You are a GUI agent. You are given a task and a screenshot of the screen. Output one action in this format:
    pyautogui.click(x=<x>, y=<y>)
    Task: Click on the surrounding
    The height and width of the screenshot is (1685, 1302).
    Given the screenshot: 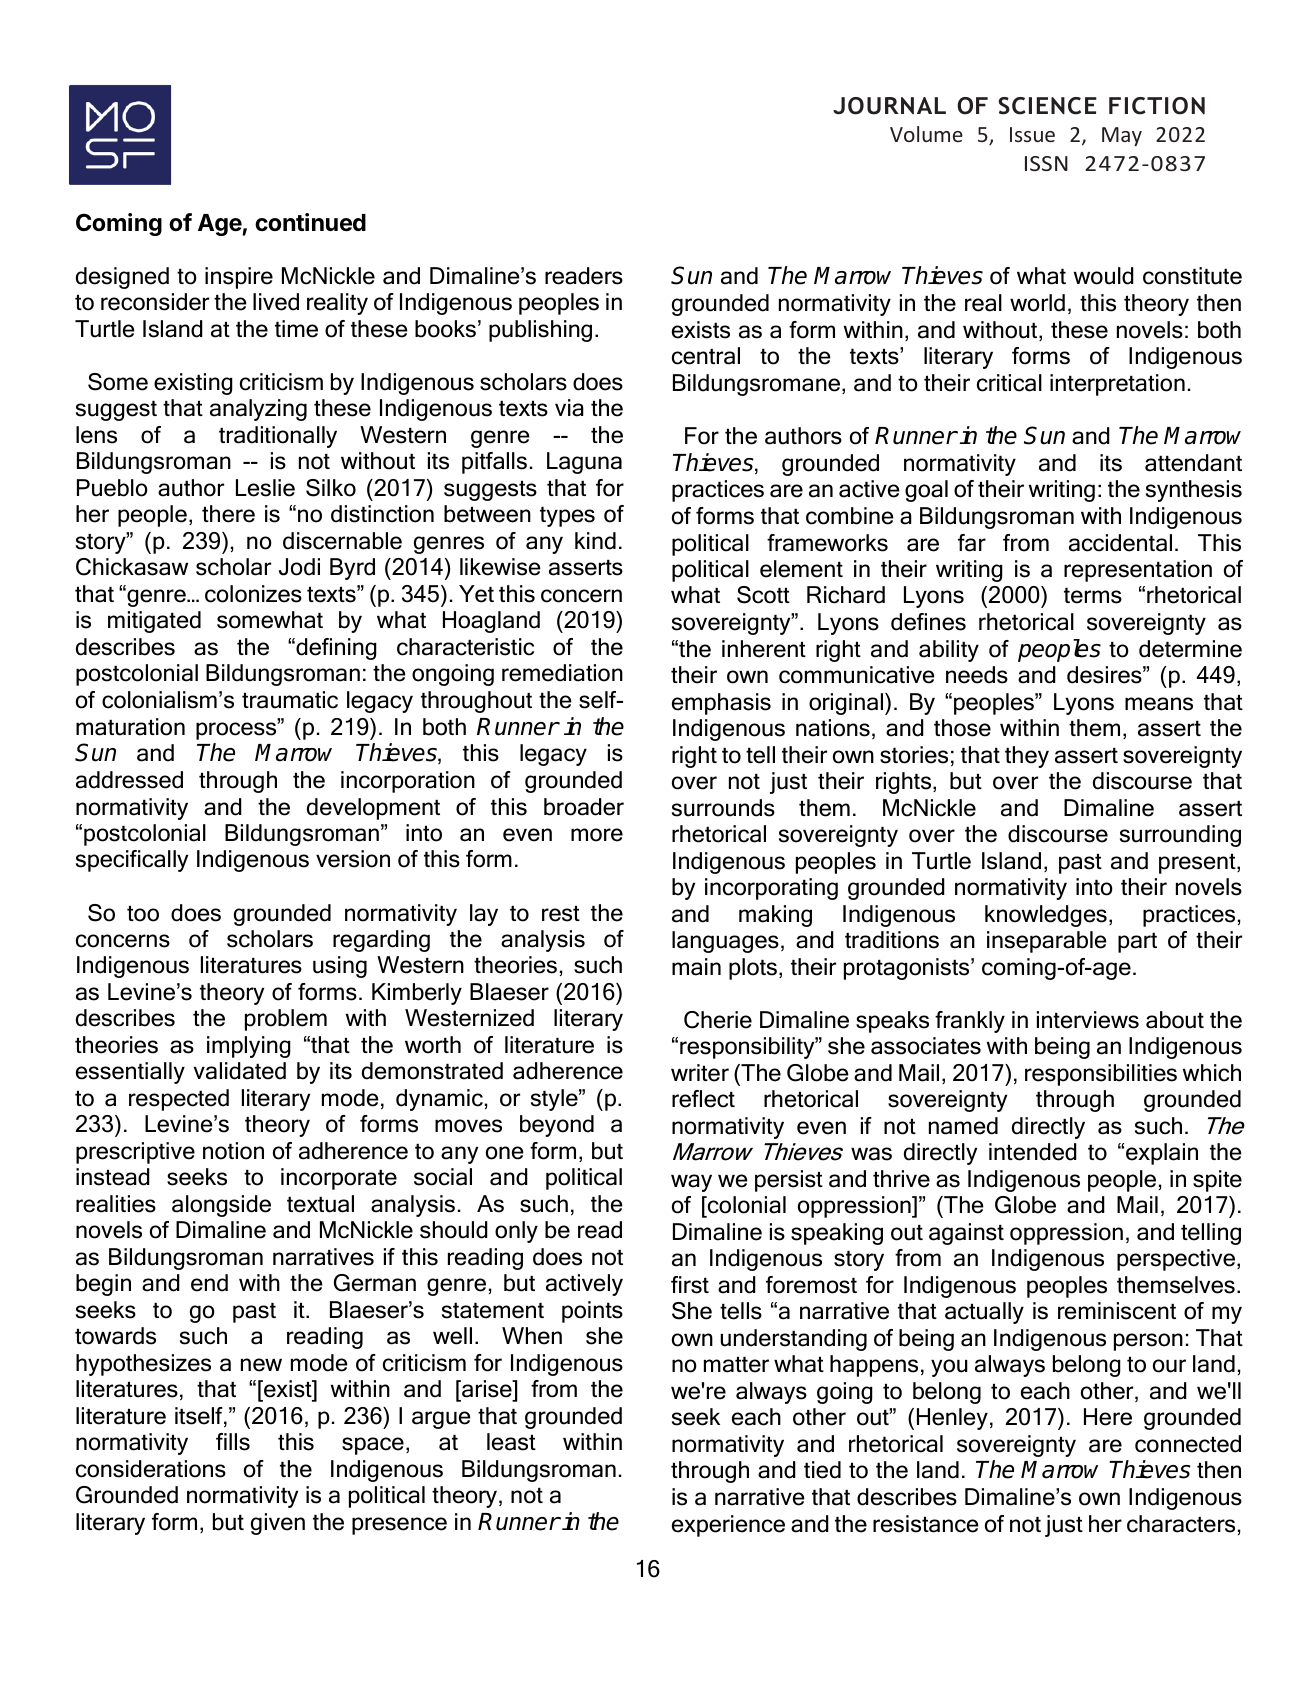 What is the action you would take?
    pyautogui.click(x=1180, y=836)
